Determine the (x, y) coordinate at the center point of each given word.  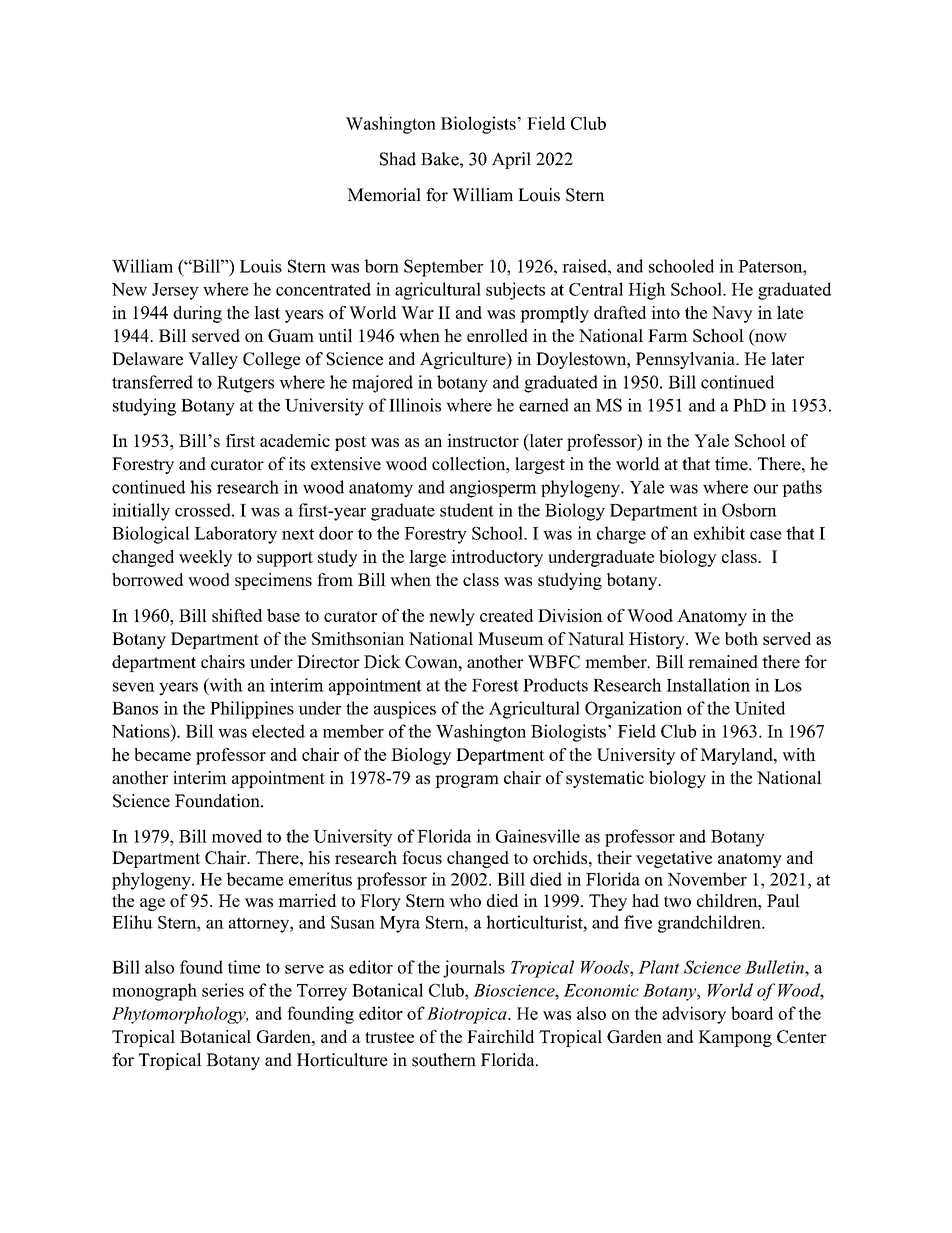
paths (802, 488)
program (467, 781)
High (647, 291)
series (223, 990)
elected (278, 731)
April (511, 160)
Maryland (737, 756)
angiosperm (493, 489)
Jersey (175, 291)
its (297, 464)
